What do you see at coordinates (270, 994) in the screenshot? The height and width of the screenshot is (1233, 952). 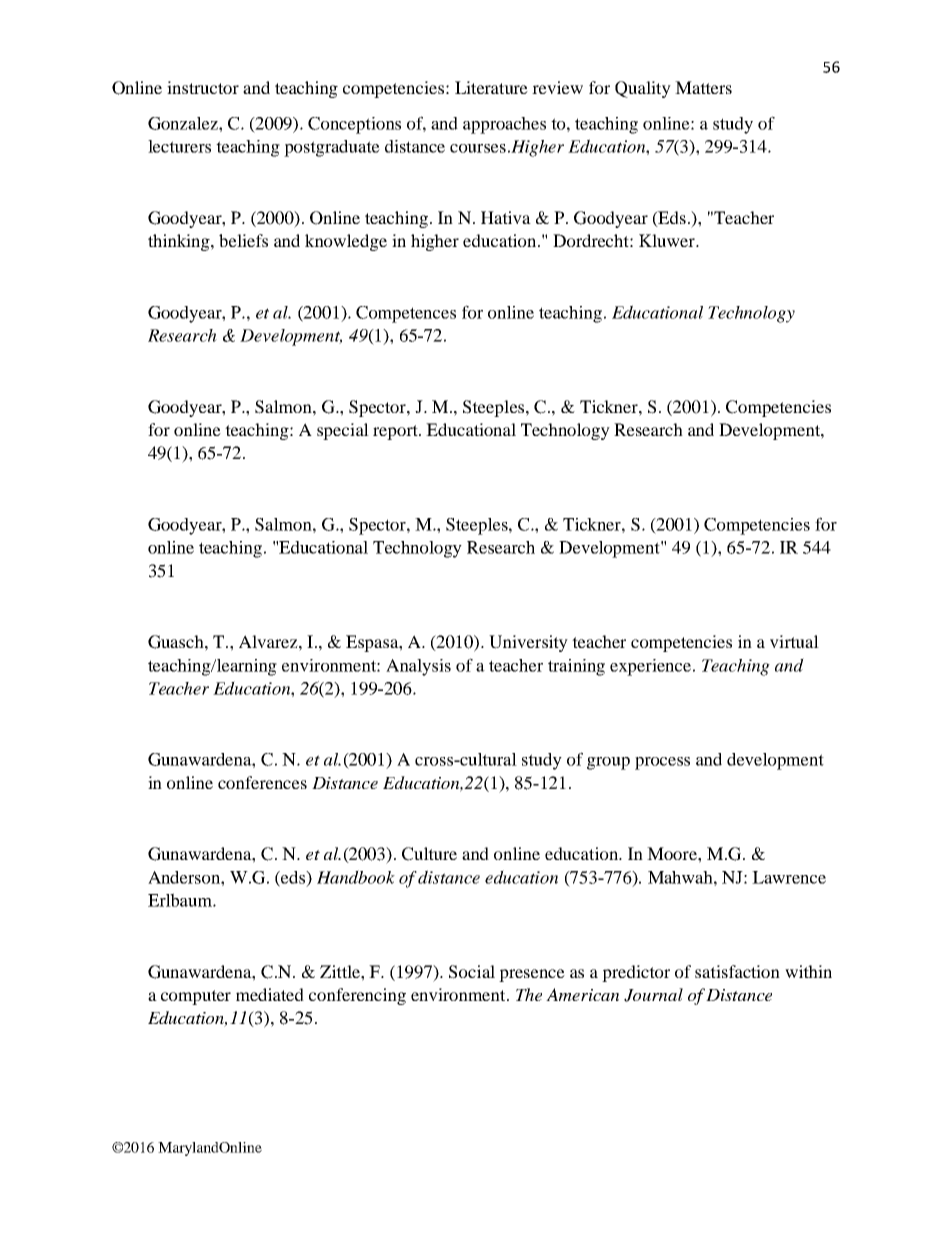 I see `mediated` at bounding box center [270, 994].
